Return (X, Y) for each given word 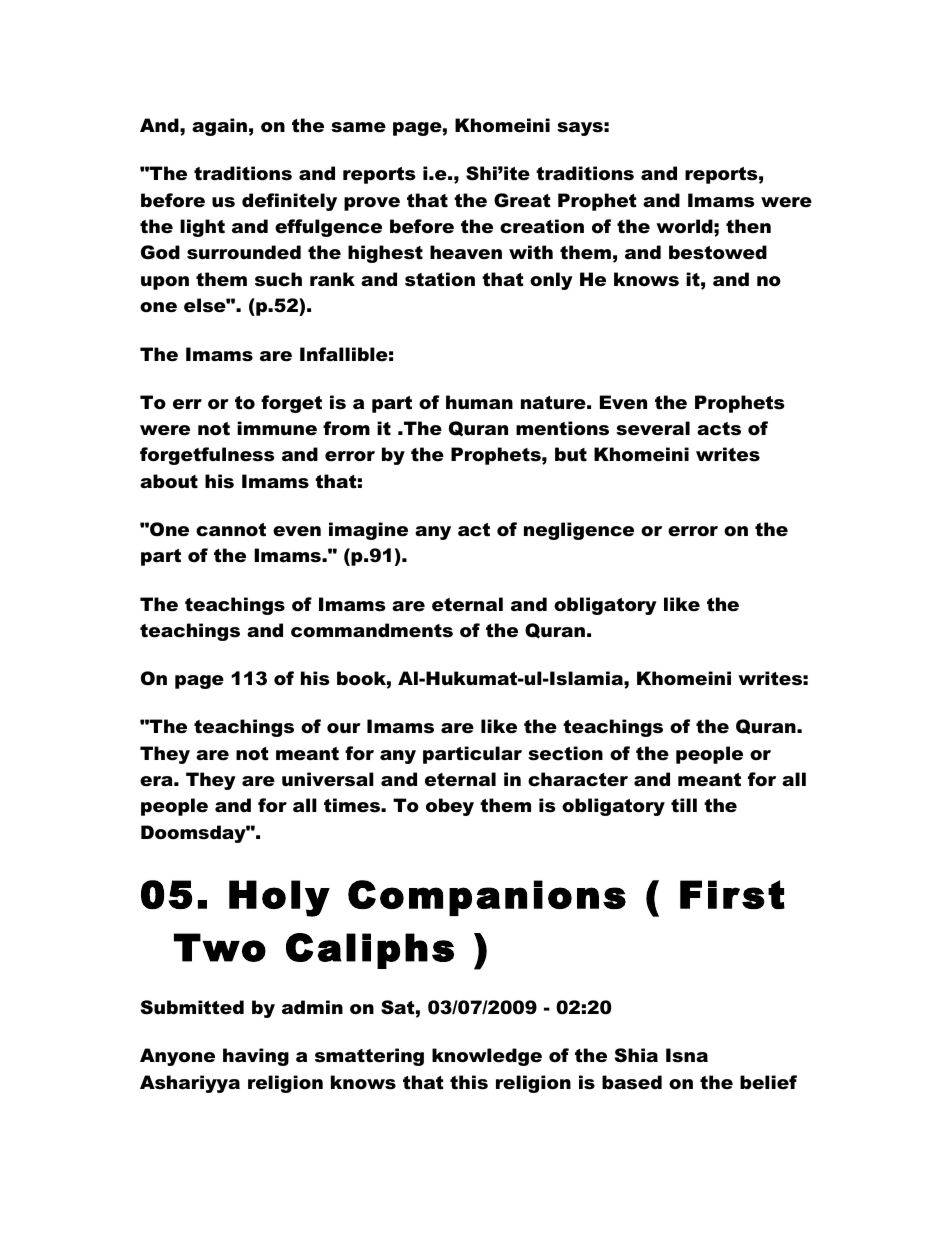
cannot (231, 530)
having (256, 1057)
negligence (579, 531)
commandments (372, 630)
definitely (289, 202)
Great (522, 200)
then (748, 226)
